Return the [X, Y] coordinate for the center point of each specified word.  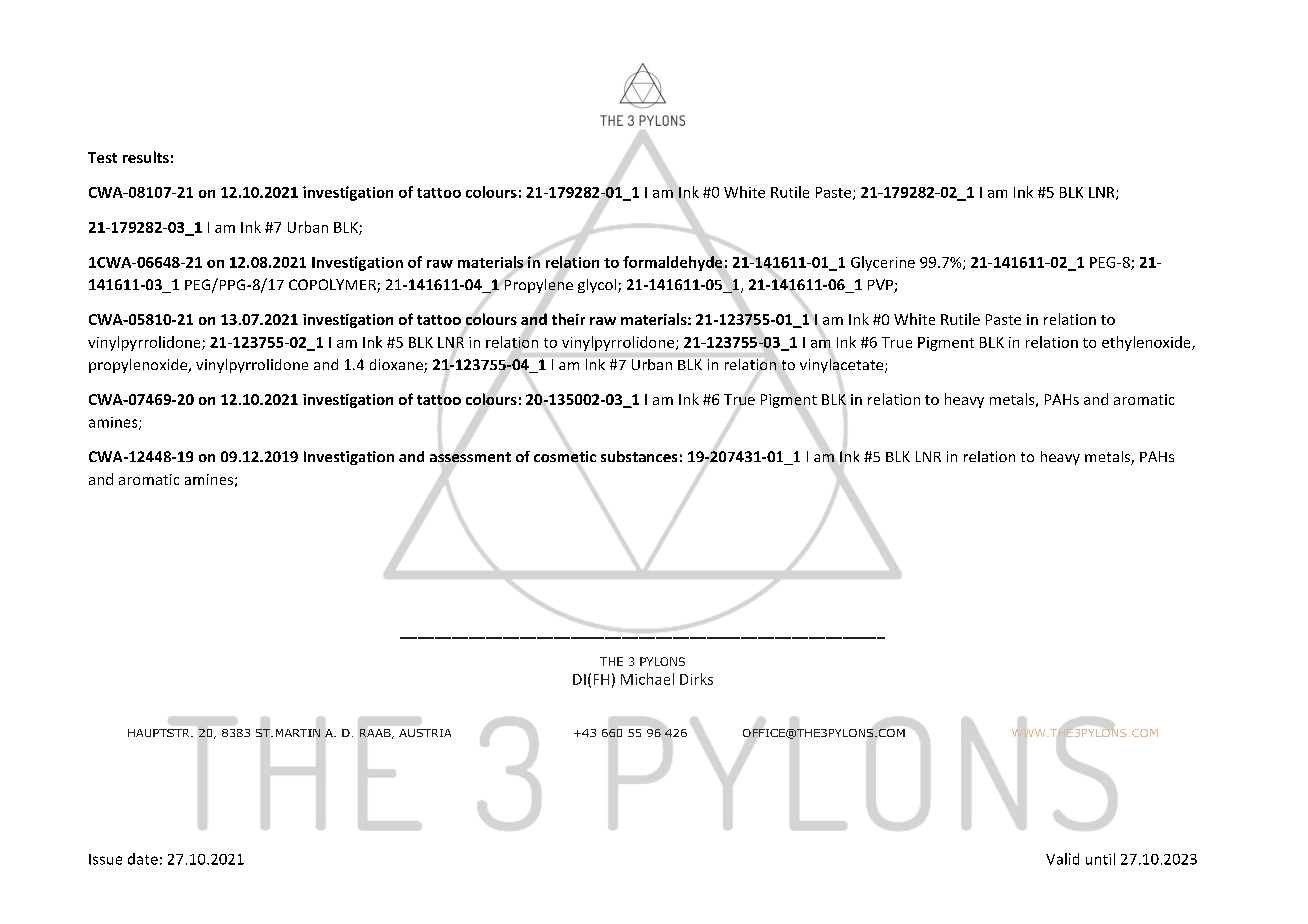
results [146, 157]
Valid [1062, 859]
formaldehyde [672, 263]
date [143, 859]
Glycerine [883, 263]
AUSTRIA [425, 733]
